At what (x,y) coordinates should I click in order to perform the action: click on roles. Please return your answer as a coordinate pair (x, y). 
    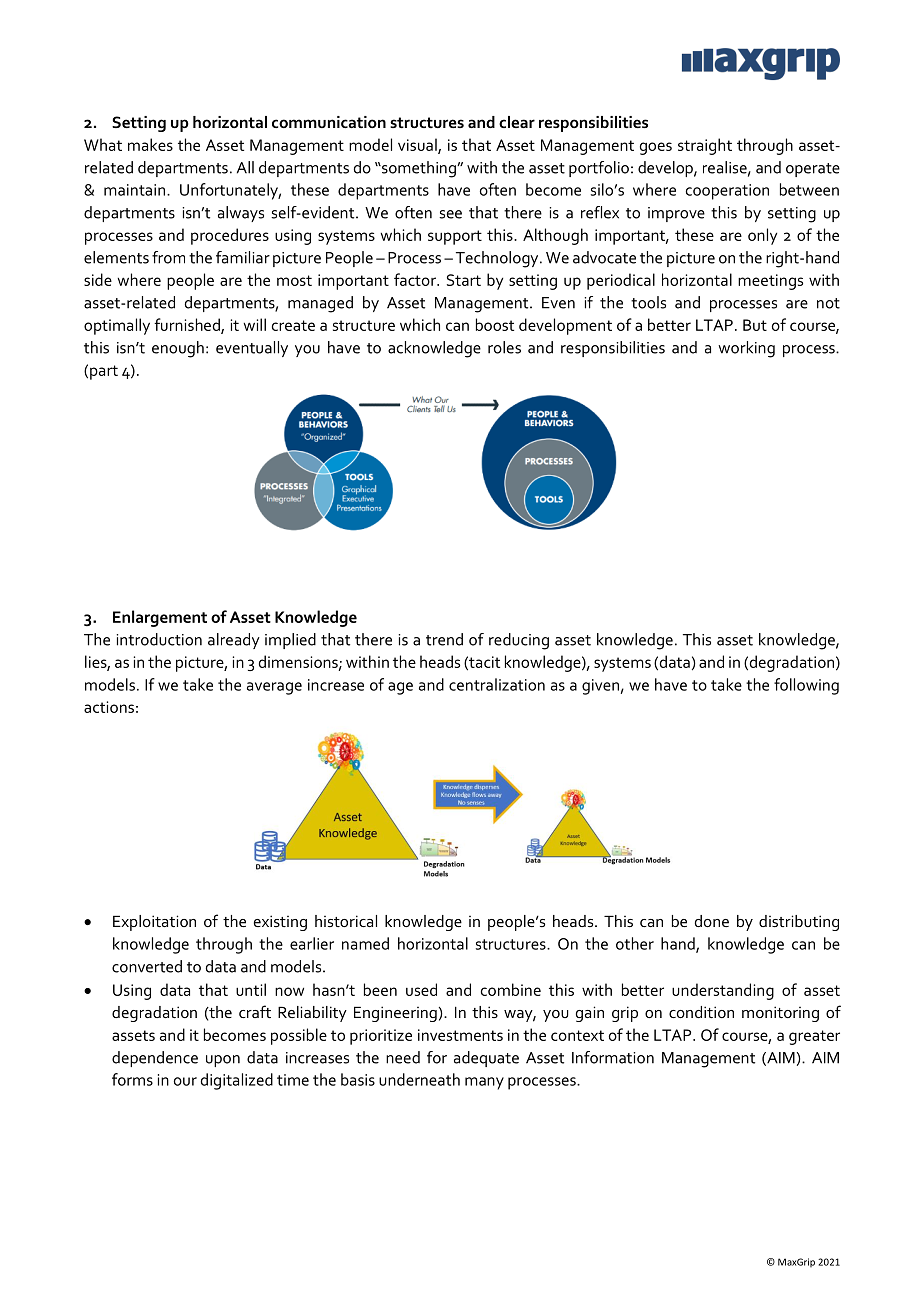
    Looking at the image, I should click on (504, 347).
